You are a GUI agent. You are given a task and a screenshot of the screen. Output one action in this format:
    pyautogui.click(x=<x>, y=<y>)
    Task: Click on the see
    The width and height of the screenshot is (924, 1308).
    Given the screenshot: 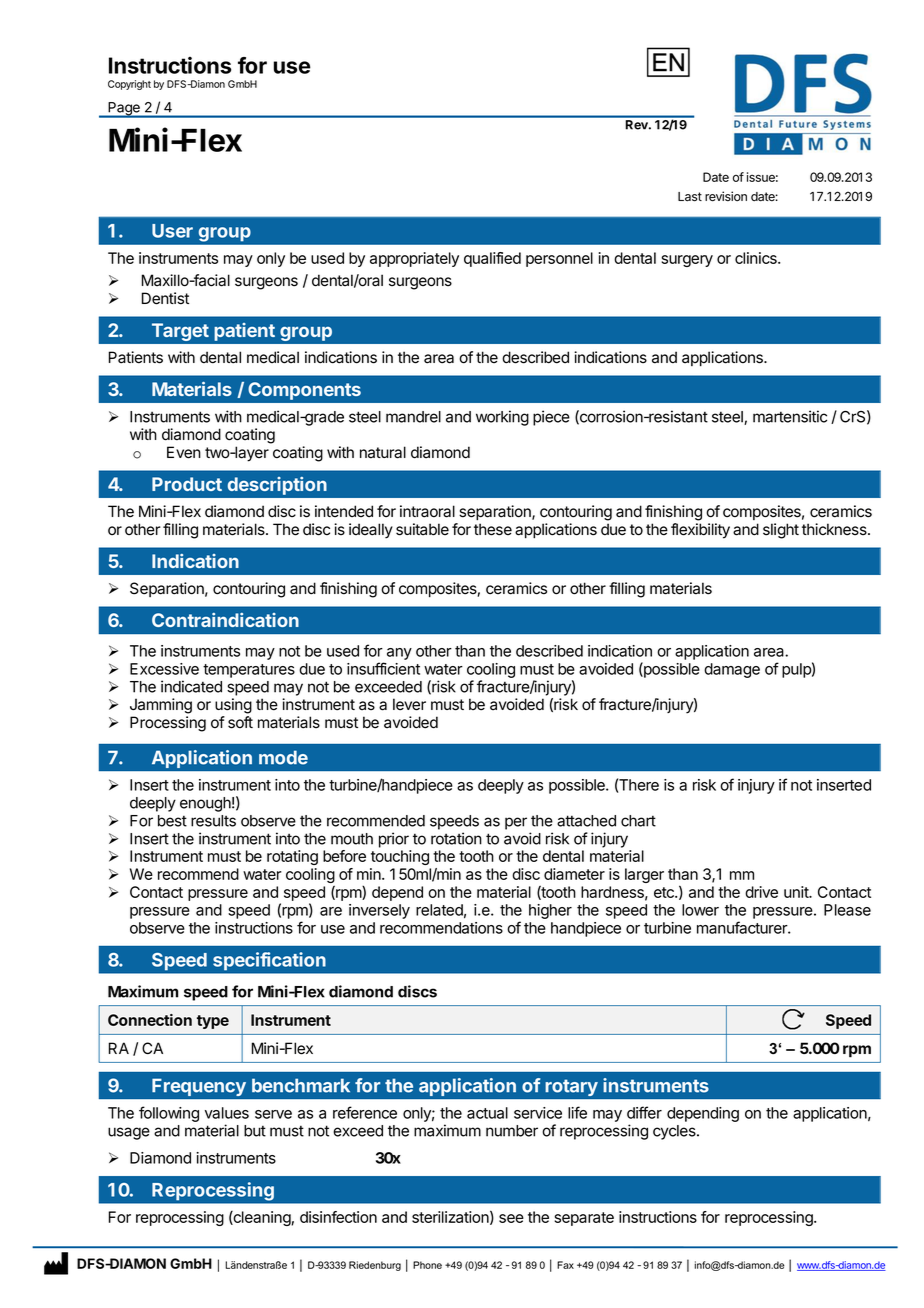 What is the action you would take?
    pyautogui.click(x=511, y=1218)
